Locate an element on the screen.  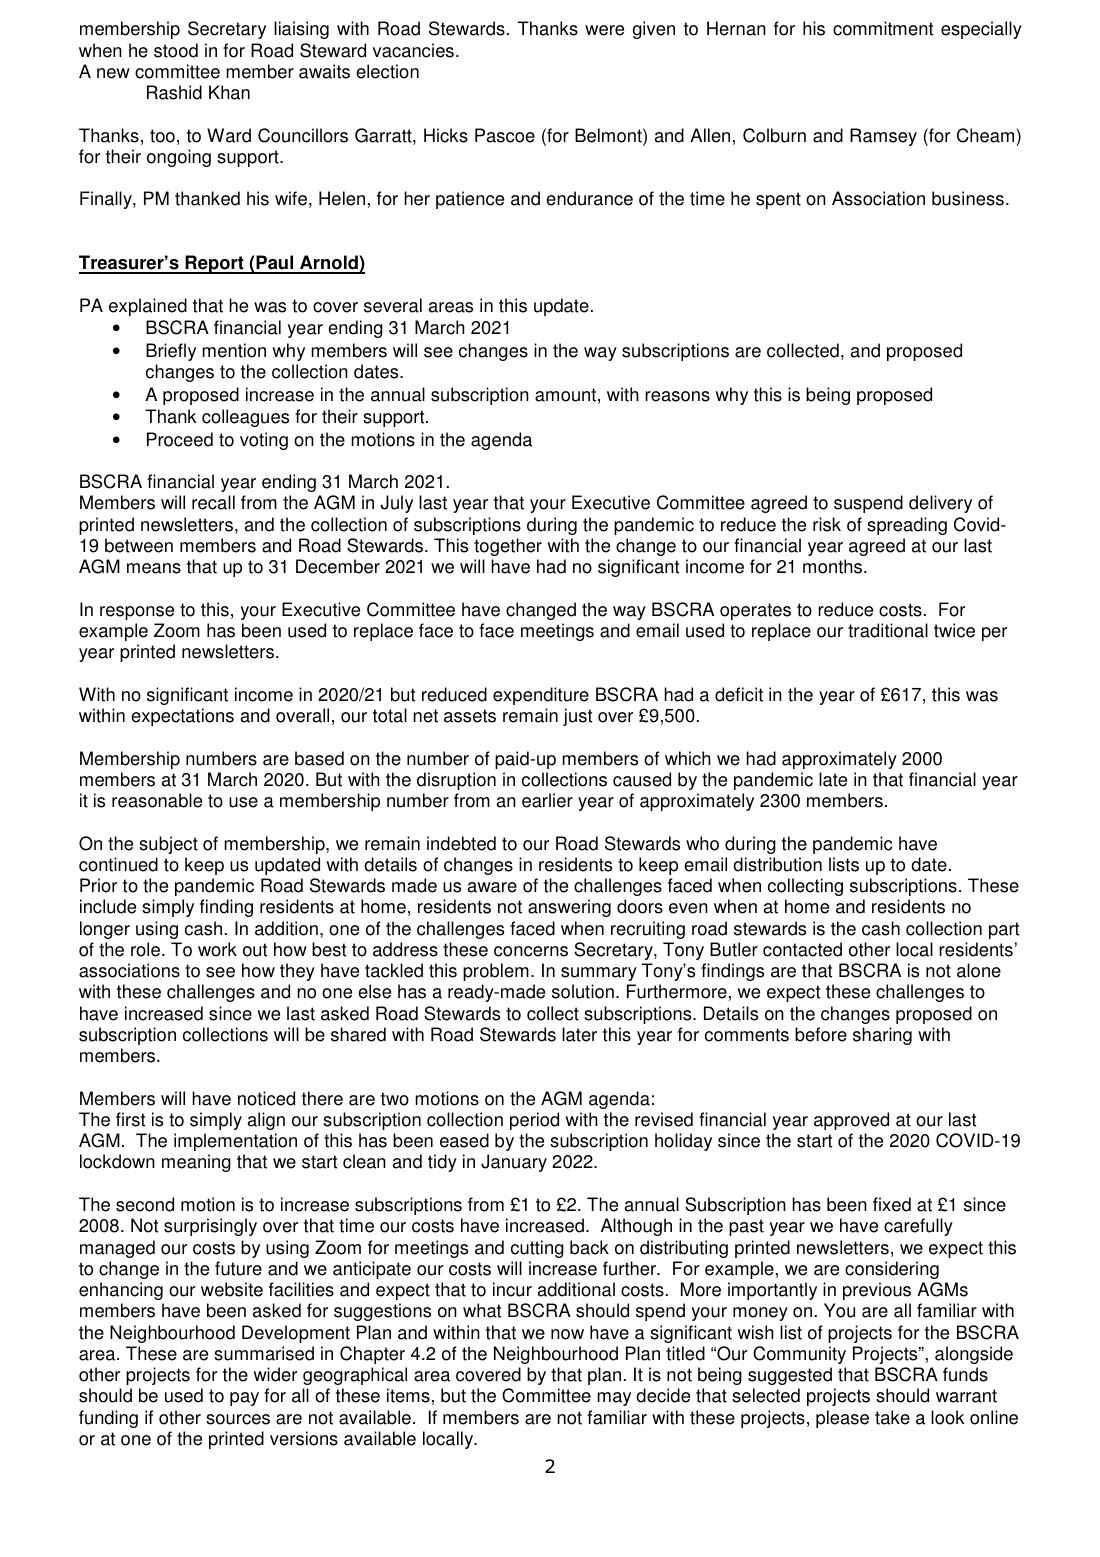
traditional is located at coordinates (888, 630).
